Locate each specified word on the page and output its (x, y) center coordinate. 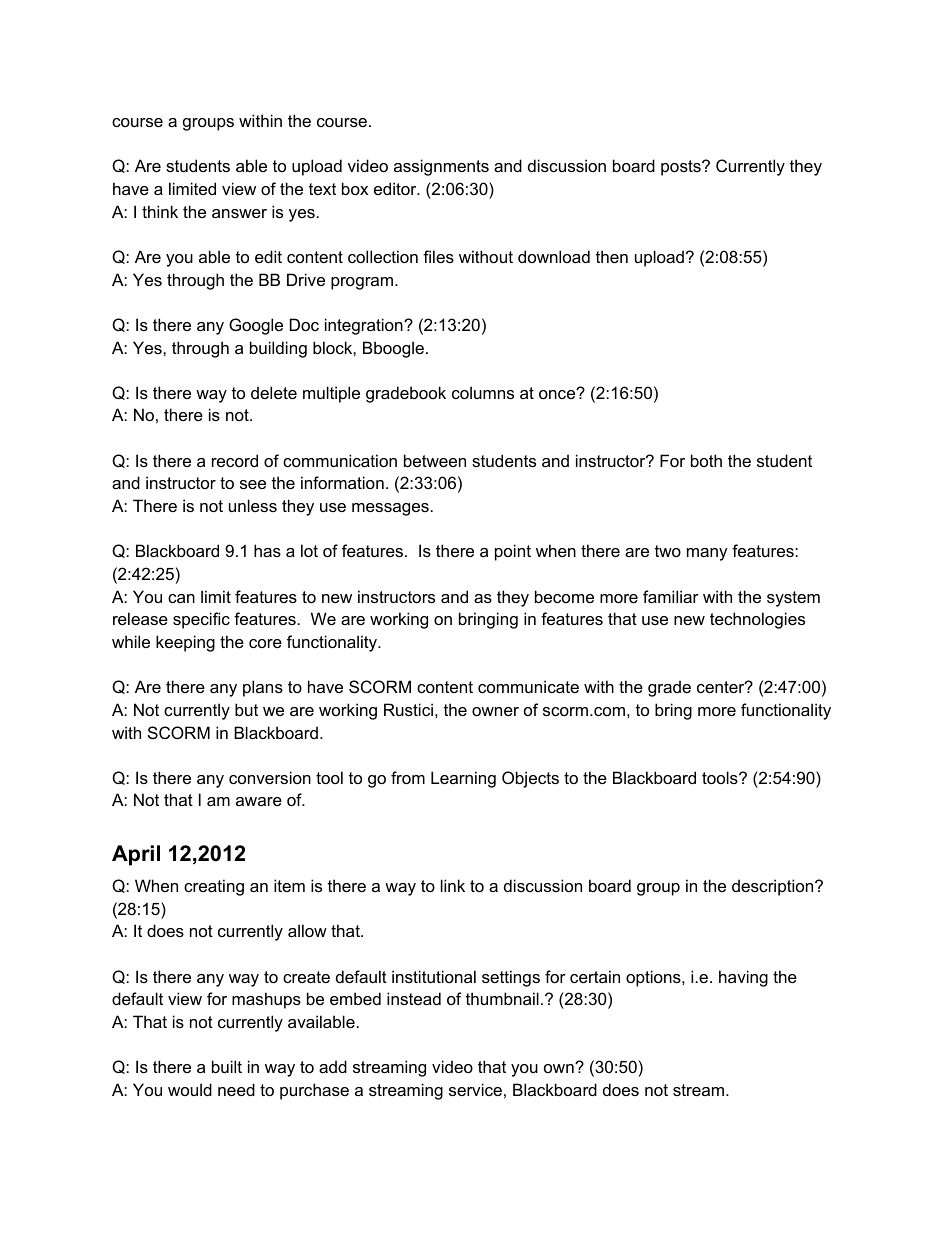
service (475, 1089)
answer (239, 213)
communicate (528, 686)
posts (682, 168)
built (227, 1066)
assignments (441, 167)
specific (201, 620)
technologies (757, 620)
